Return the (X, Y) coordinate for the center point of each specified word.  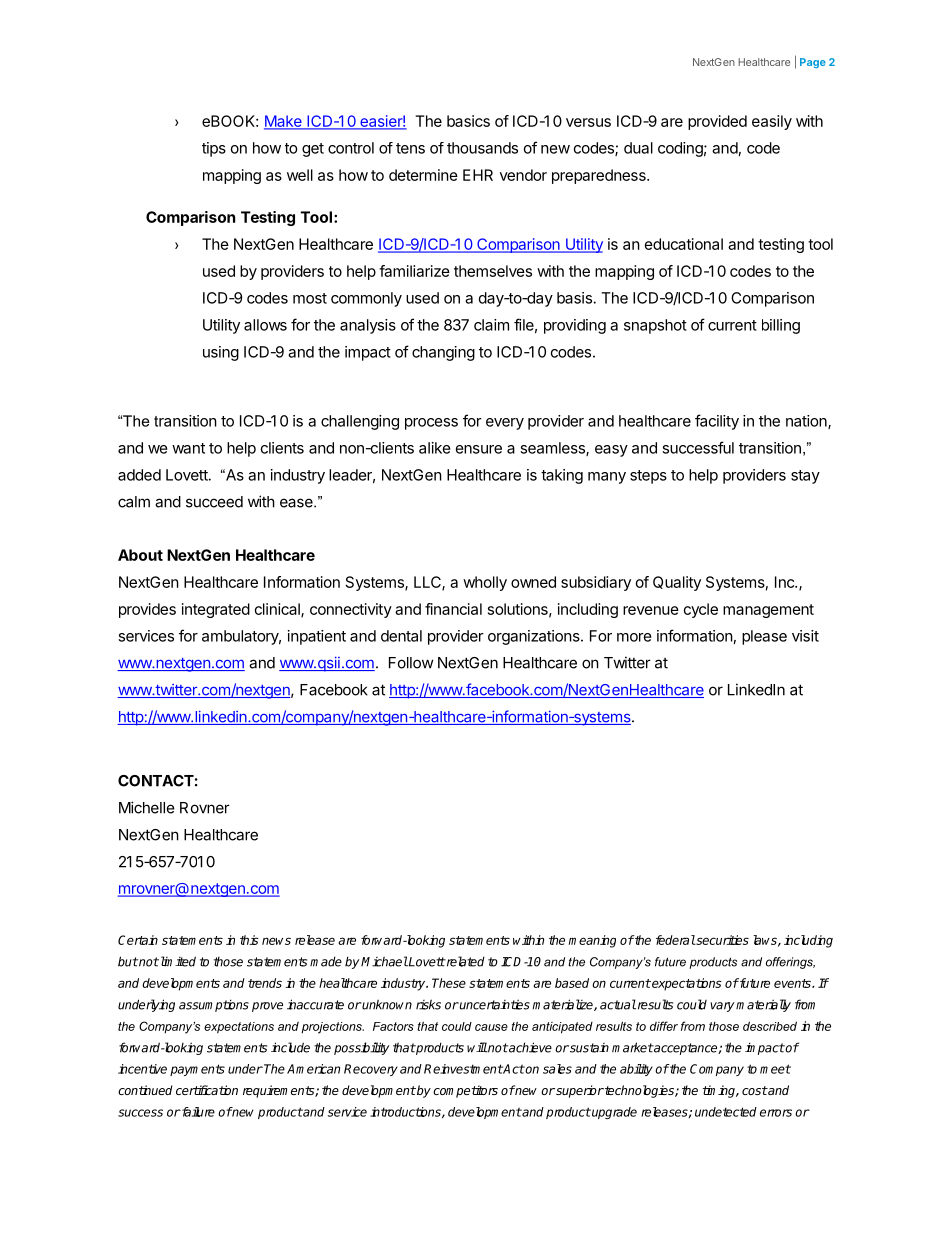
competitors (465, 1091)
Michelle (147, 807)
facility (717, 422)
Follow (411, 663)
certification (207, 1090)
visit (805, 636)
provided (717, 122)
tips (214, 149)
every (505, 424)
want (188, 448)
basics (468, 121)
